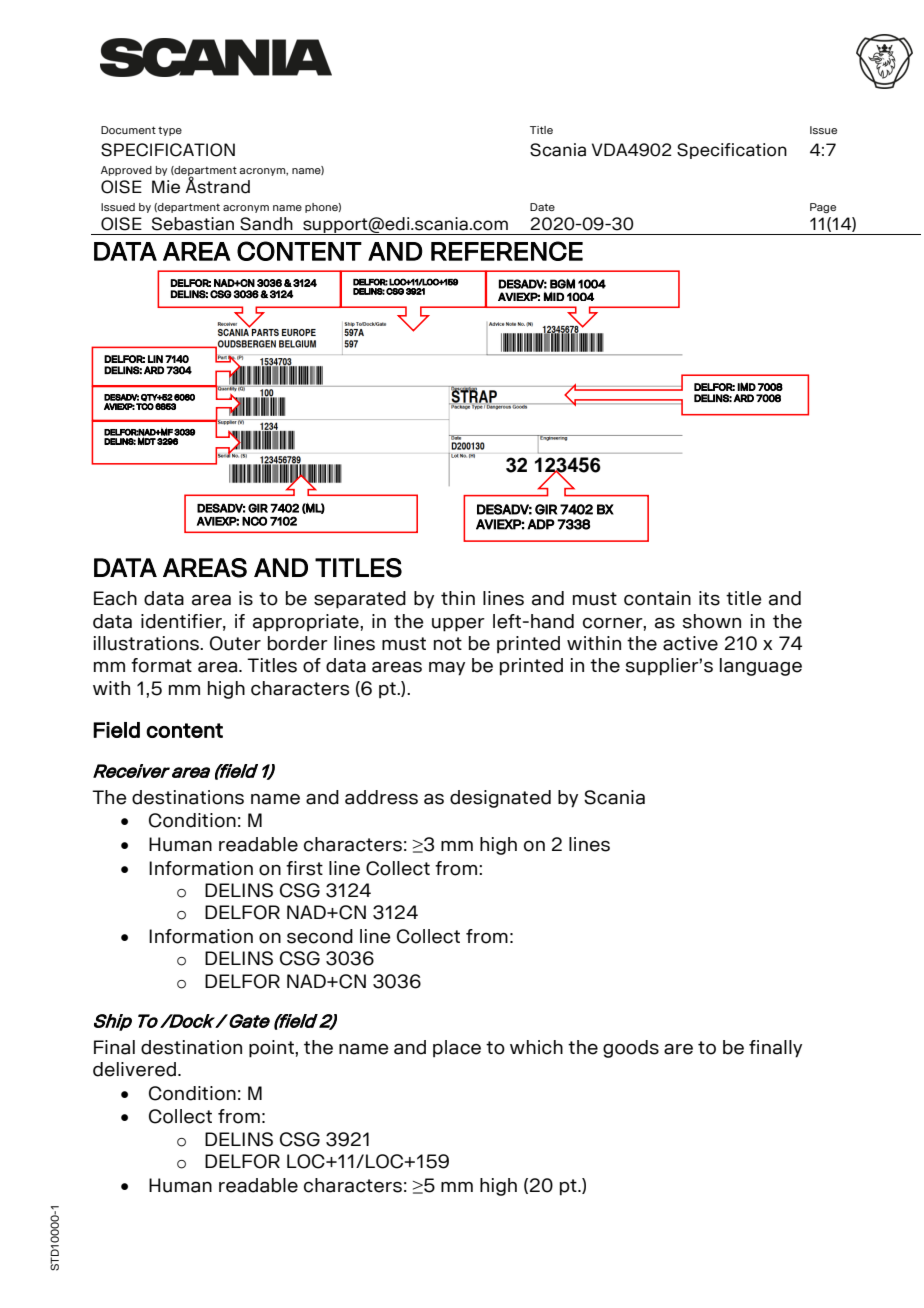 Image resolution: width=924 pixels, height=1308 pixels. I want to click on Page, so click(823, 208).
